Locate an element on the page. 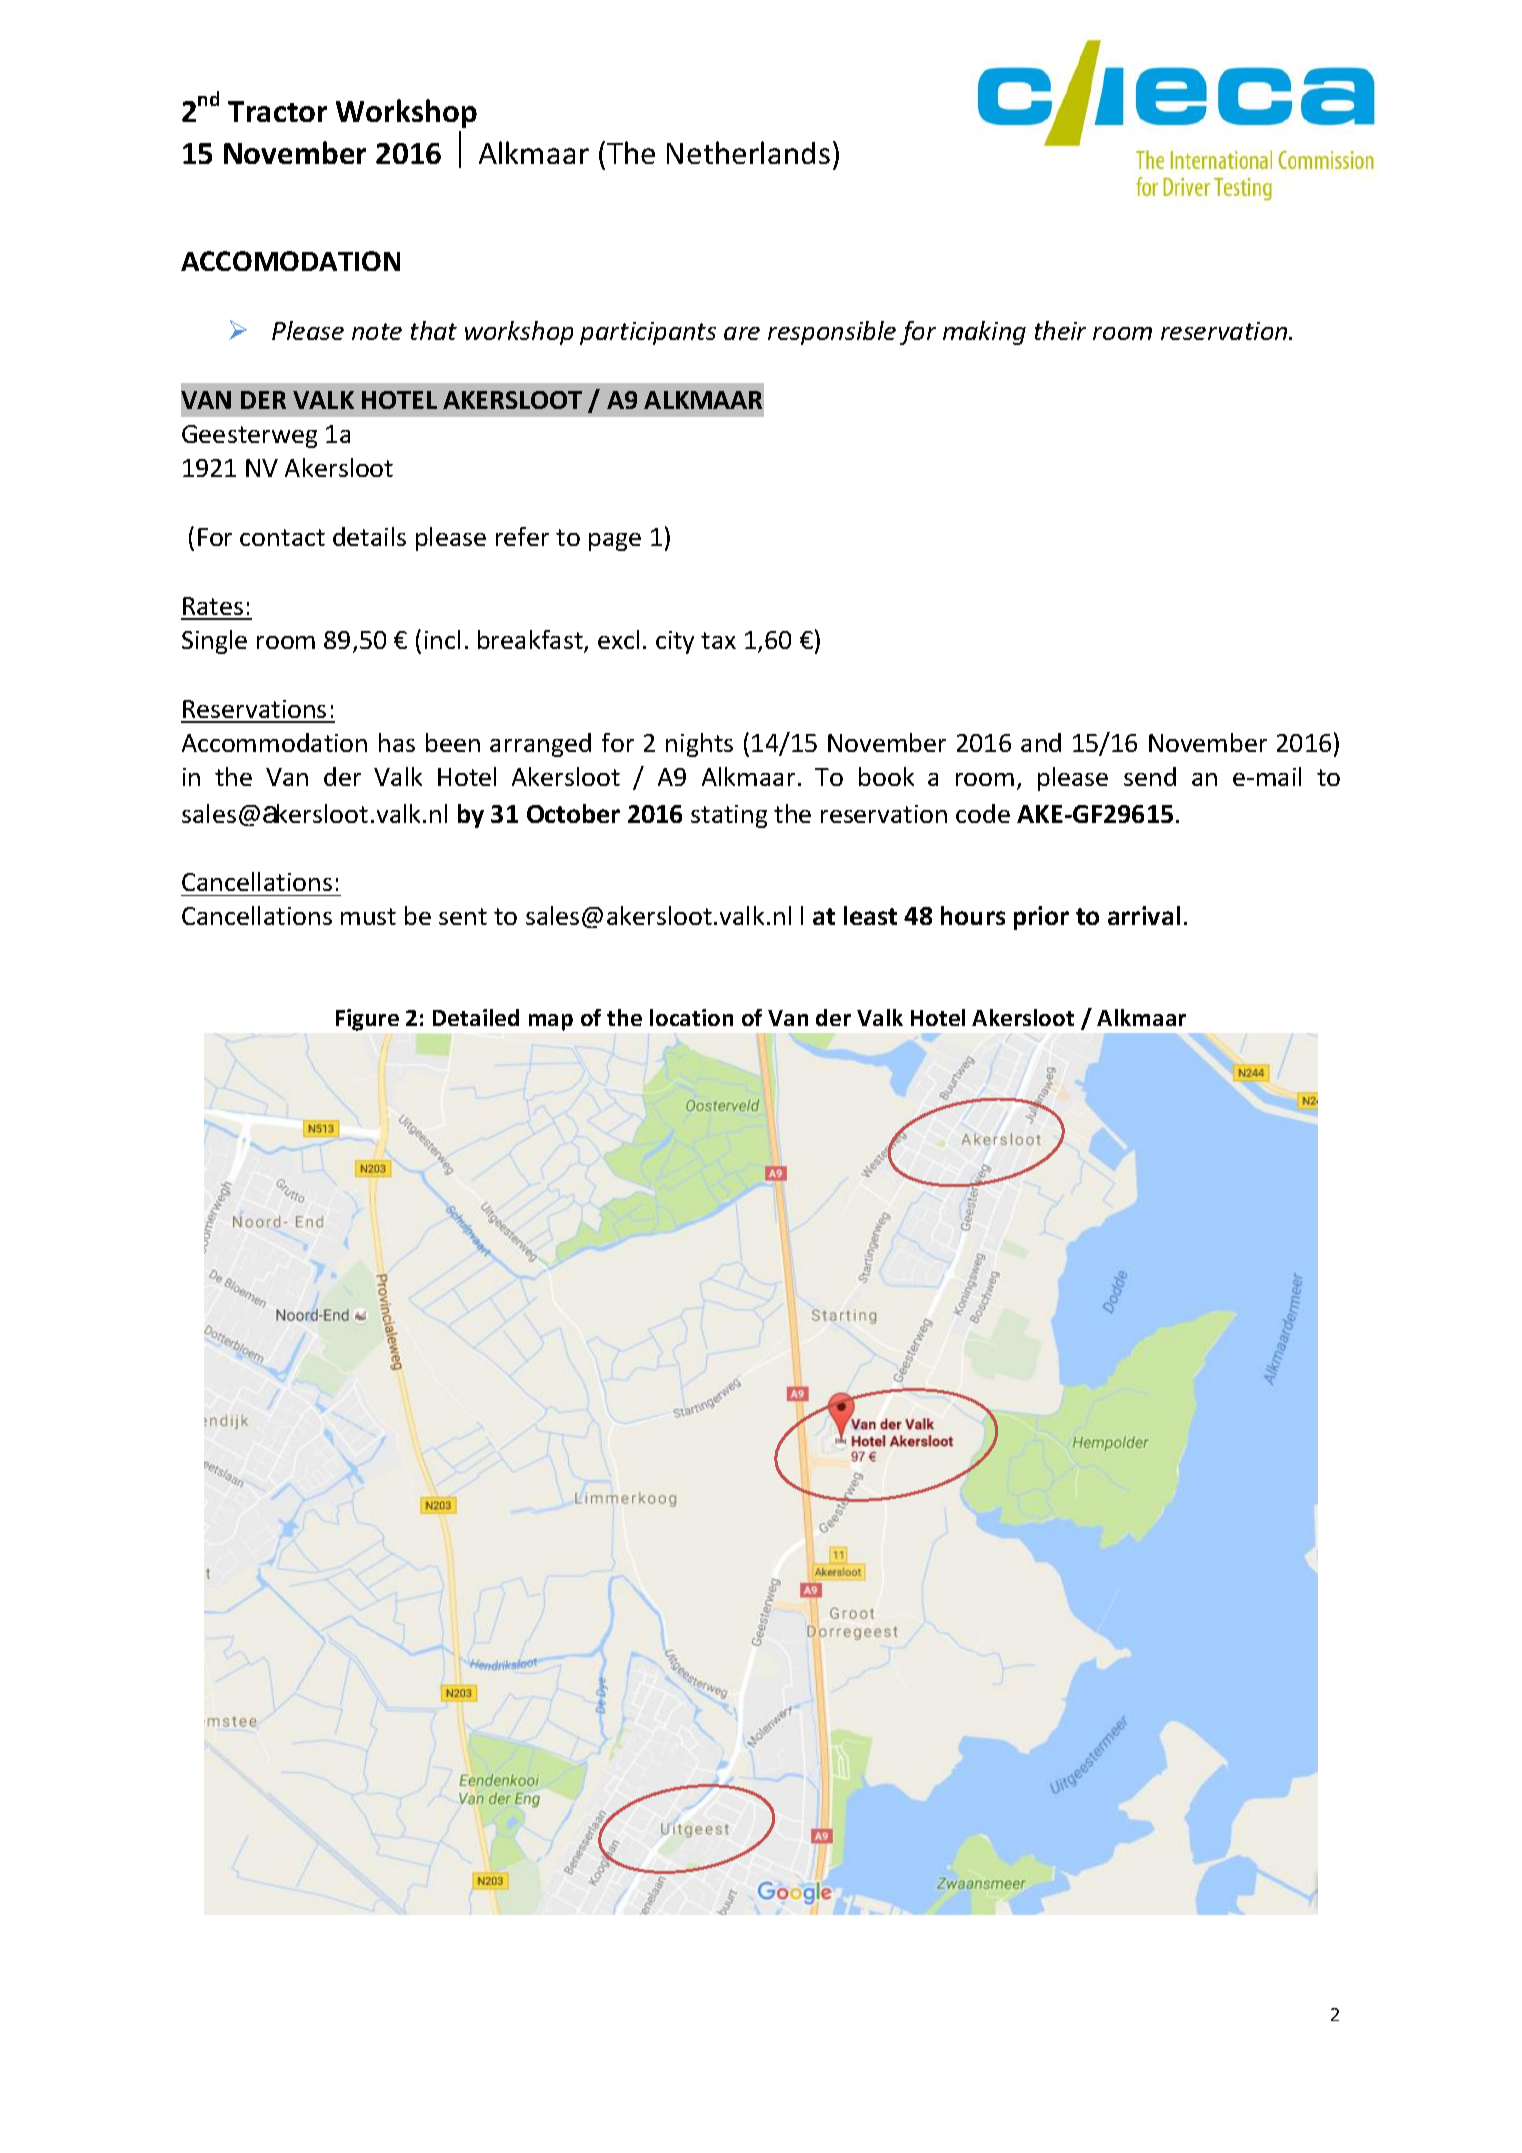  their is located at coordinates (1060, 330).
